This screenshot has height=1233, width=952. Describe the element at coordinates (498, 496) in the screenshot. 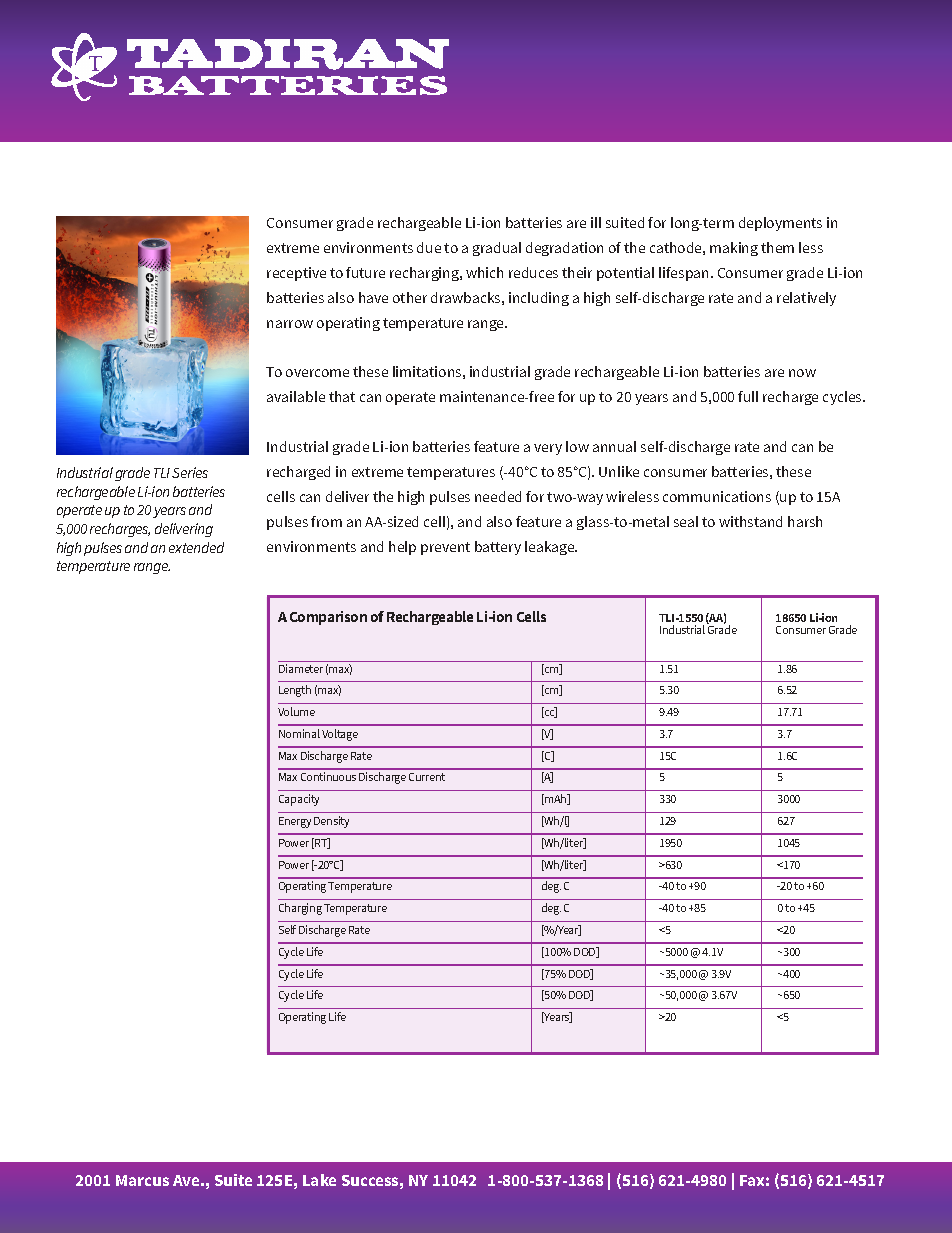

I see `needed` at that location.
